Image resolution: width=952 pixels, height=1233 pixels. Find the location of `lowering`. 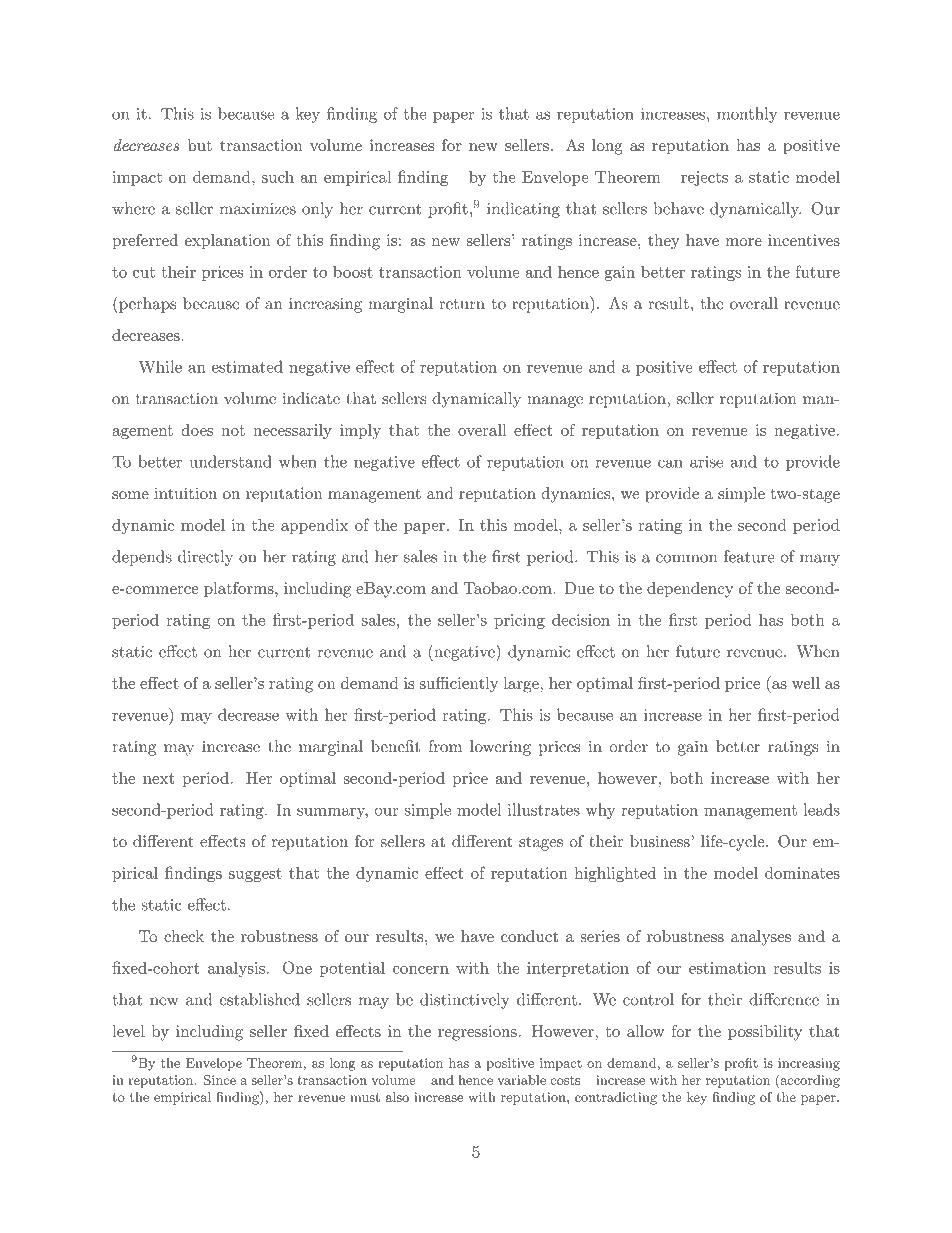

lowering is located at coordinates (500, 748).
